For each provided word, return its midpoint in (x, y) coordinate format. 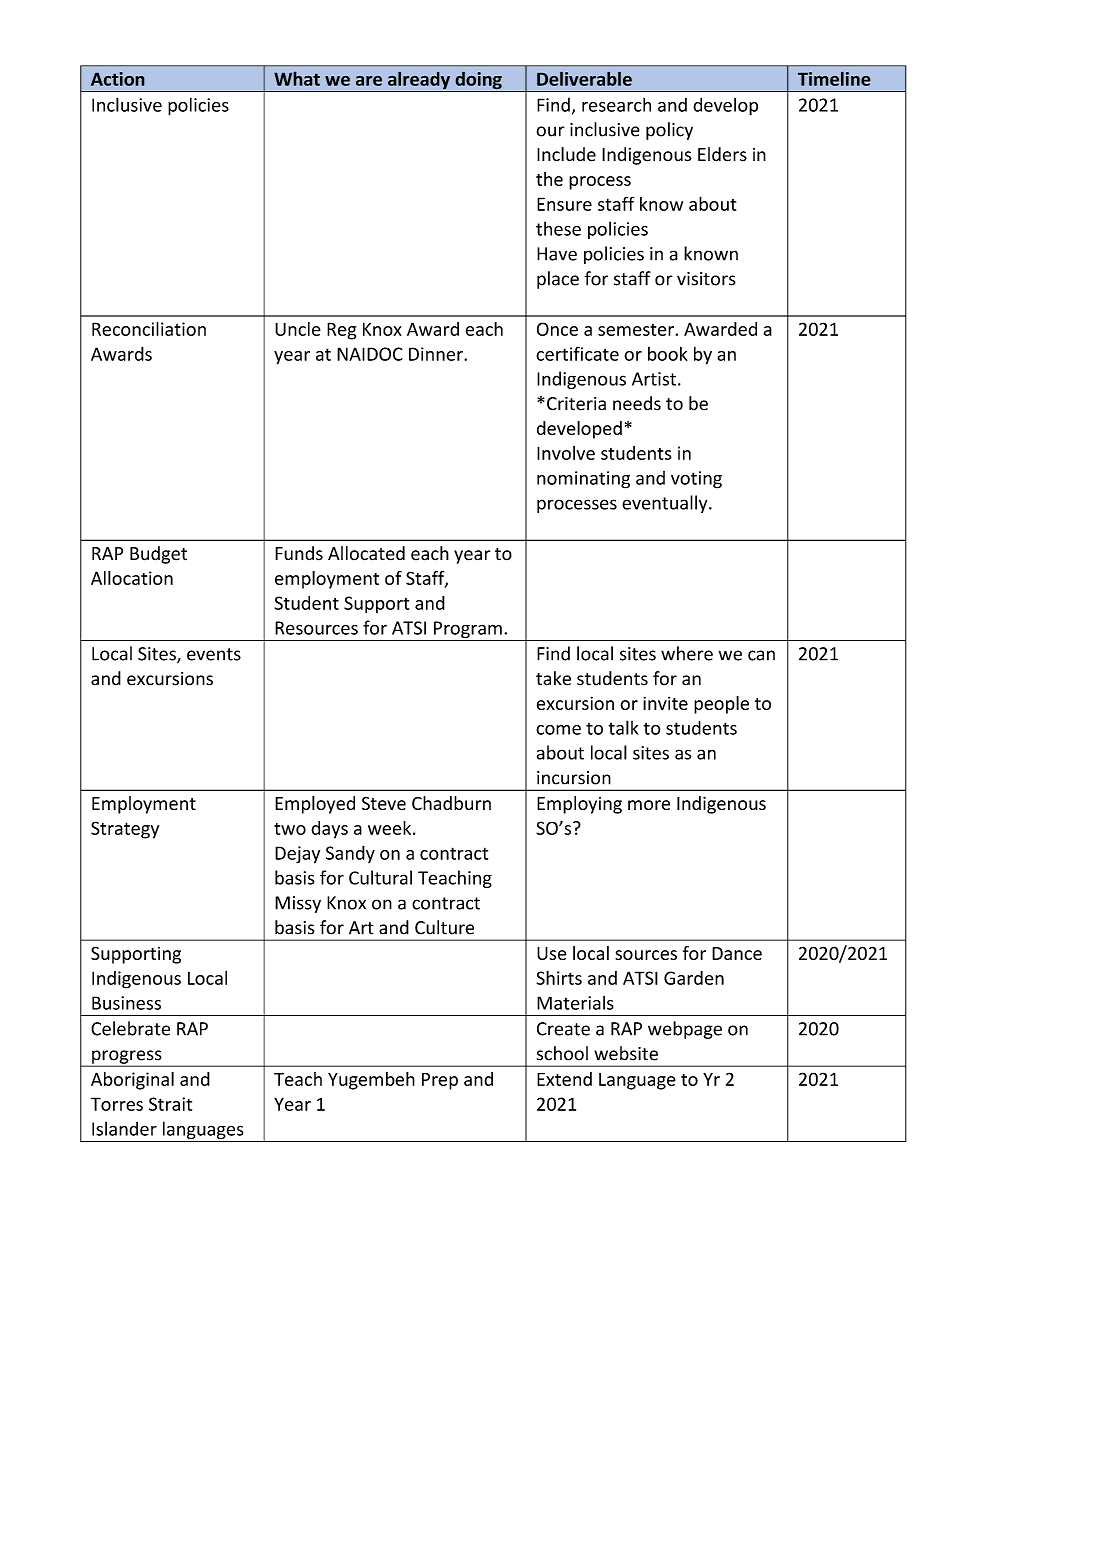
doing (478, 81)
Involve (566, 453)
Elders (722, 154)
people (721, 705)
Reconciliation (149, 329)
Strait (170, 1104)
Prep (440, 1081)
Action (118, 79)
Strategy (125, 830)
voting (696, 480)
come (558, 730)
